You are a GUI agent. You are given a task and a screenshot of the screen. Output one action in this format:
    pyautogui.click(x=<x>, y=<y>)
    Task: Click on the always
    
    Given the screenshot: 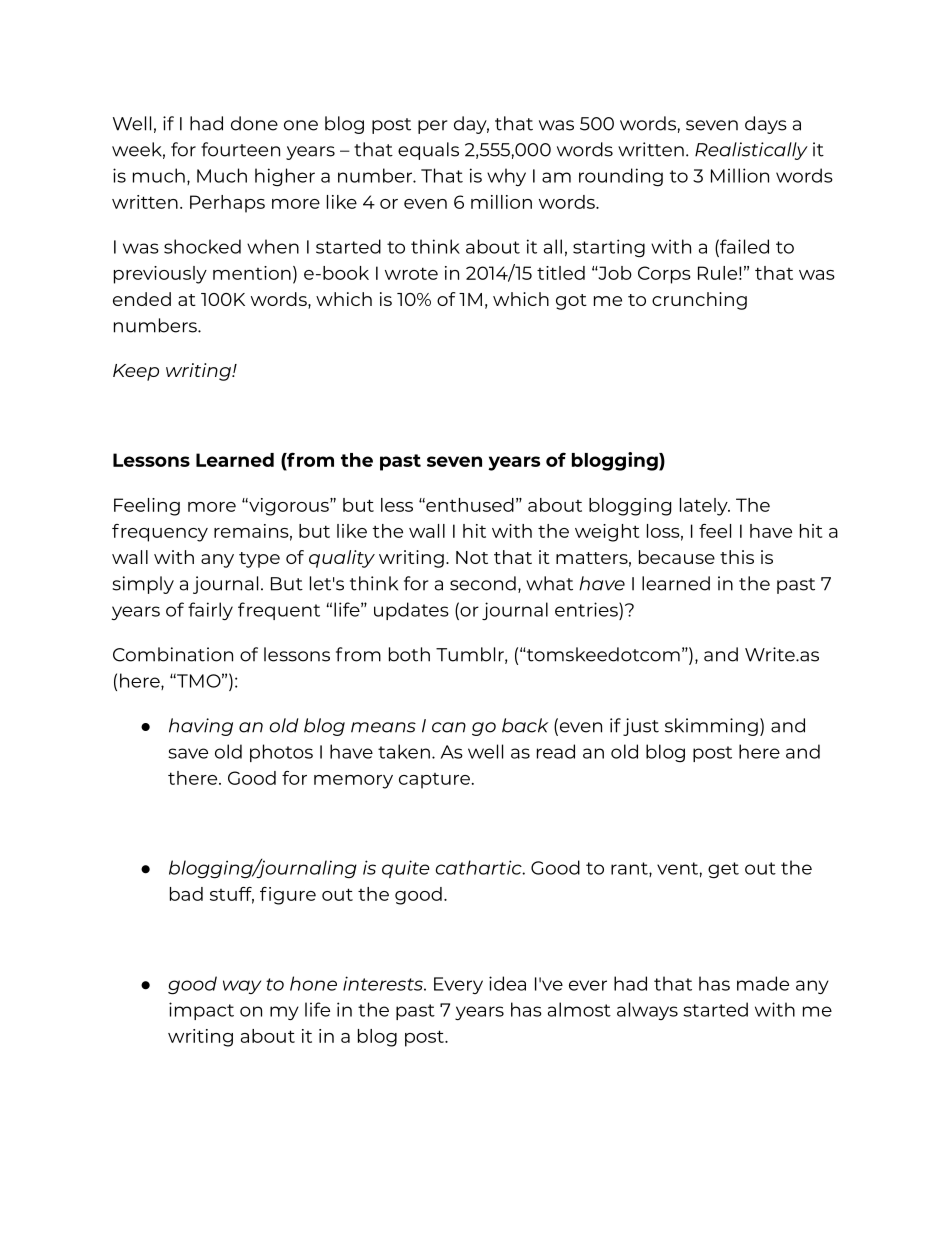 What is the action you would take?
    pyautogui.click(x=647, y=1011)
